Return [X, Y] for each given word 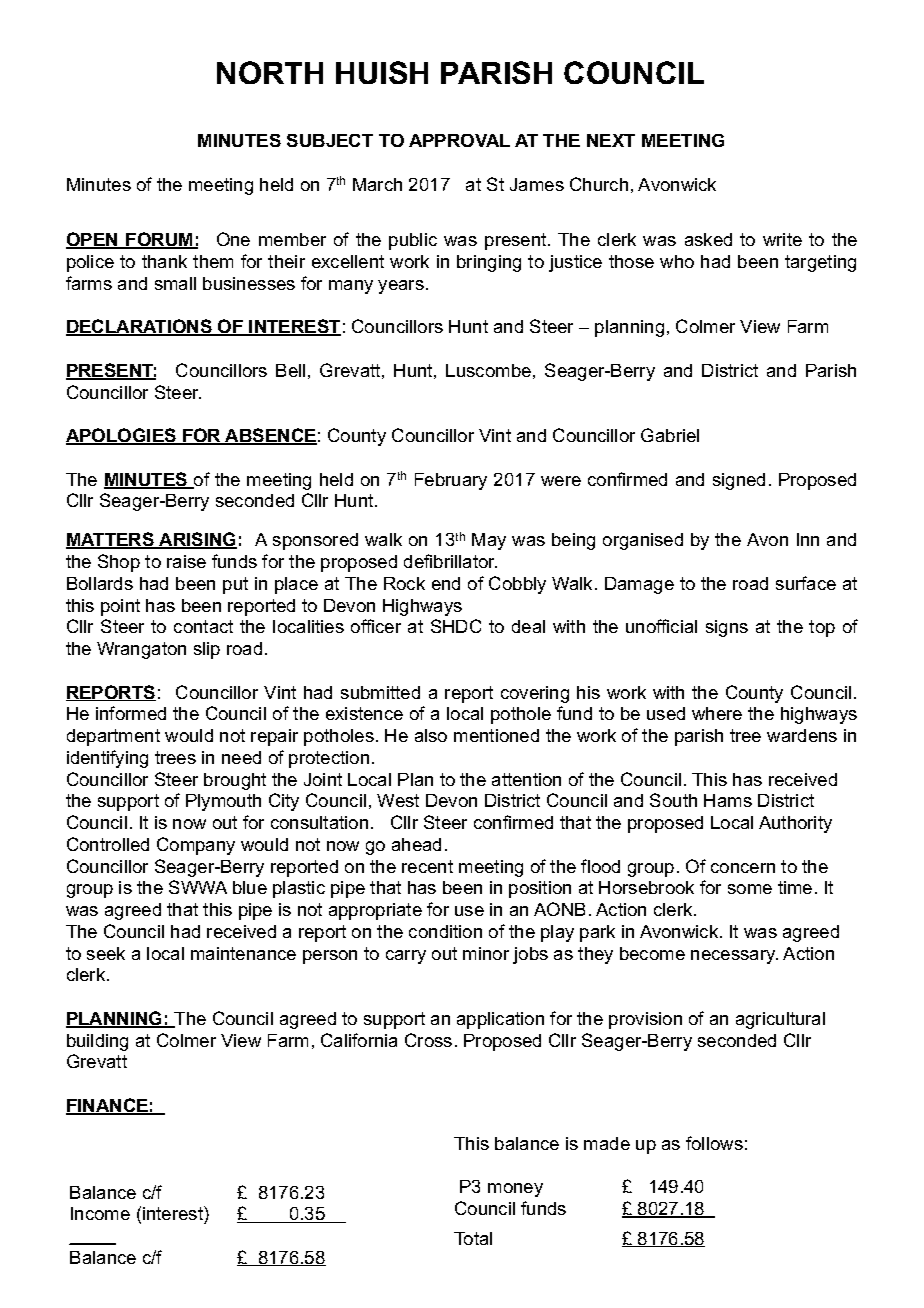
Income [100, 1213]
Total [473, 1238]
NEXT [611, 140]
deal [528, 626]
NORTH [270, 72]
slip [207, 650]
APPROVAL [459, 140]
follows [714, 1143]
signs [727, 628]
